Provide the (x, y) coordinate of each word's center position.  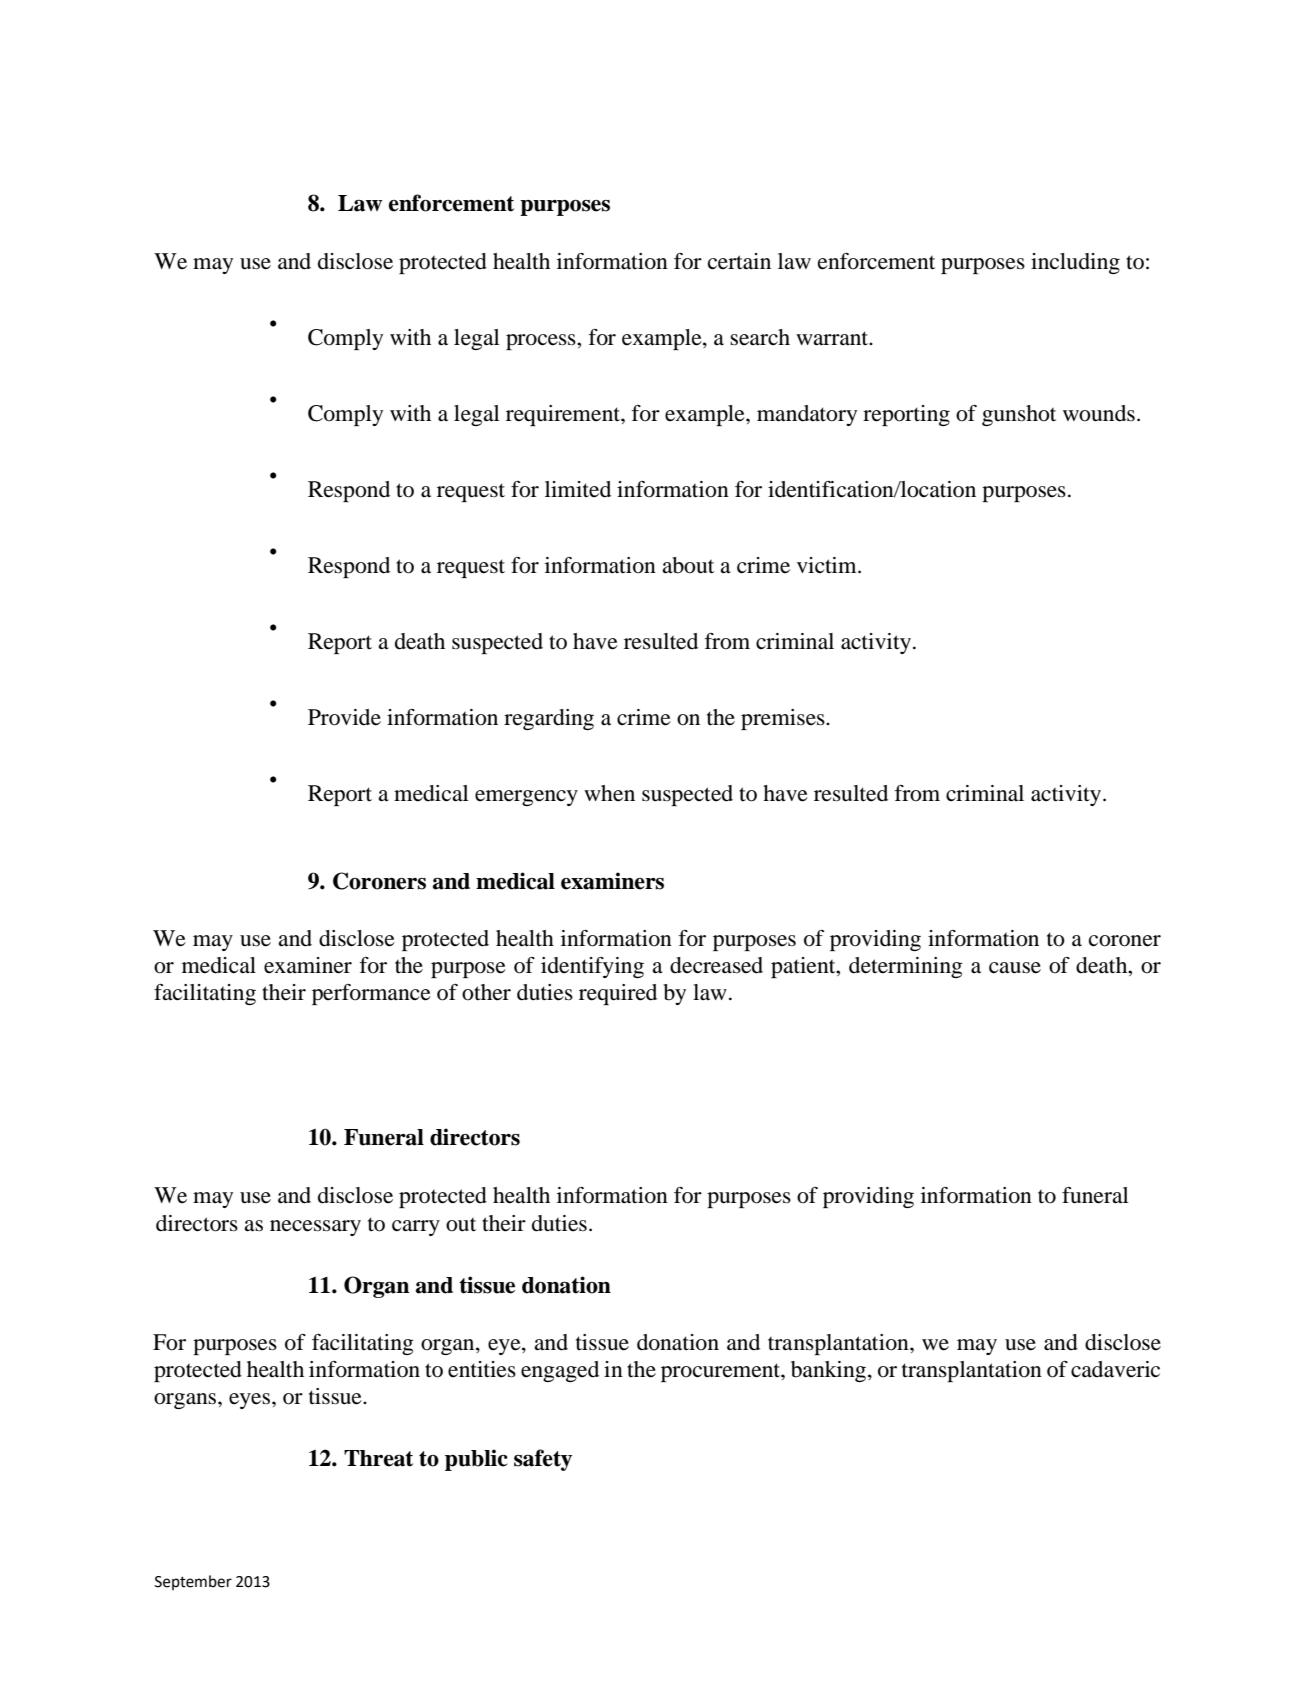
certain (739, 261)
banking (830, 1371)
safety (543, 1460)
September (193, 1582)
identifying (592, 967)
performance (371, 994)
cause (1015, 968)
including (1075, 263)
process (542, 342)
